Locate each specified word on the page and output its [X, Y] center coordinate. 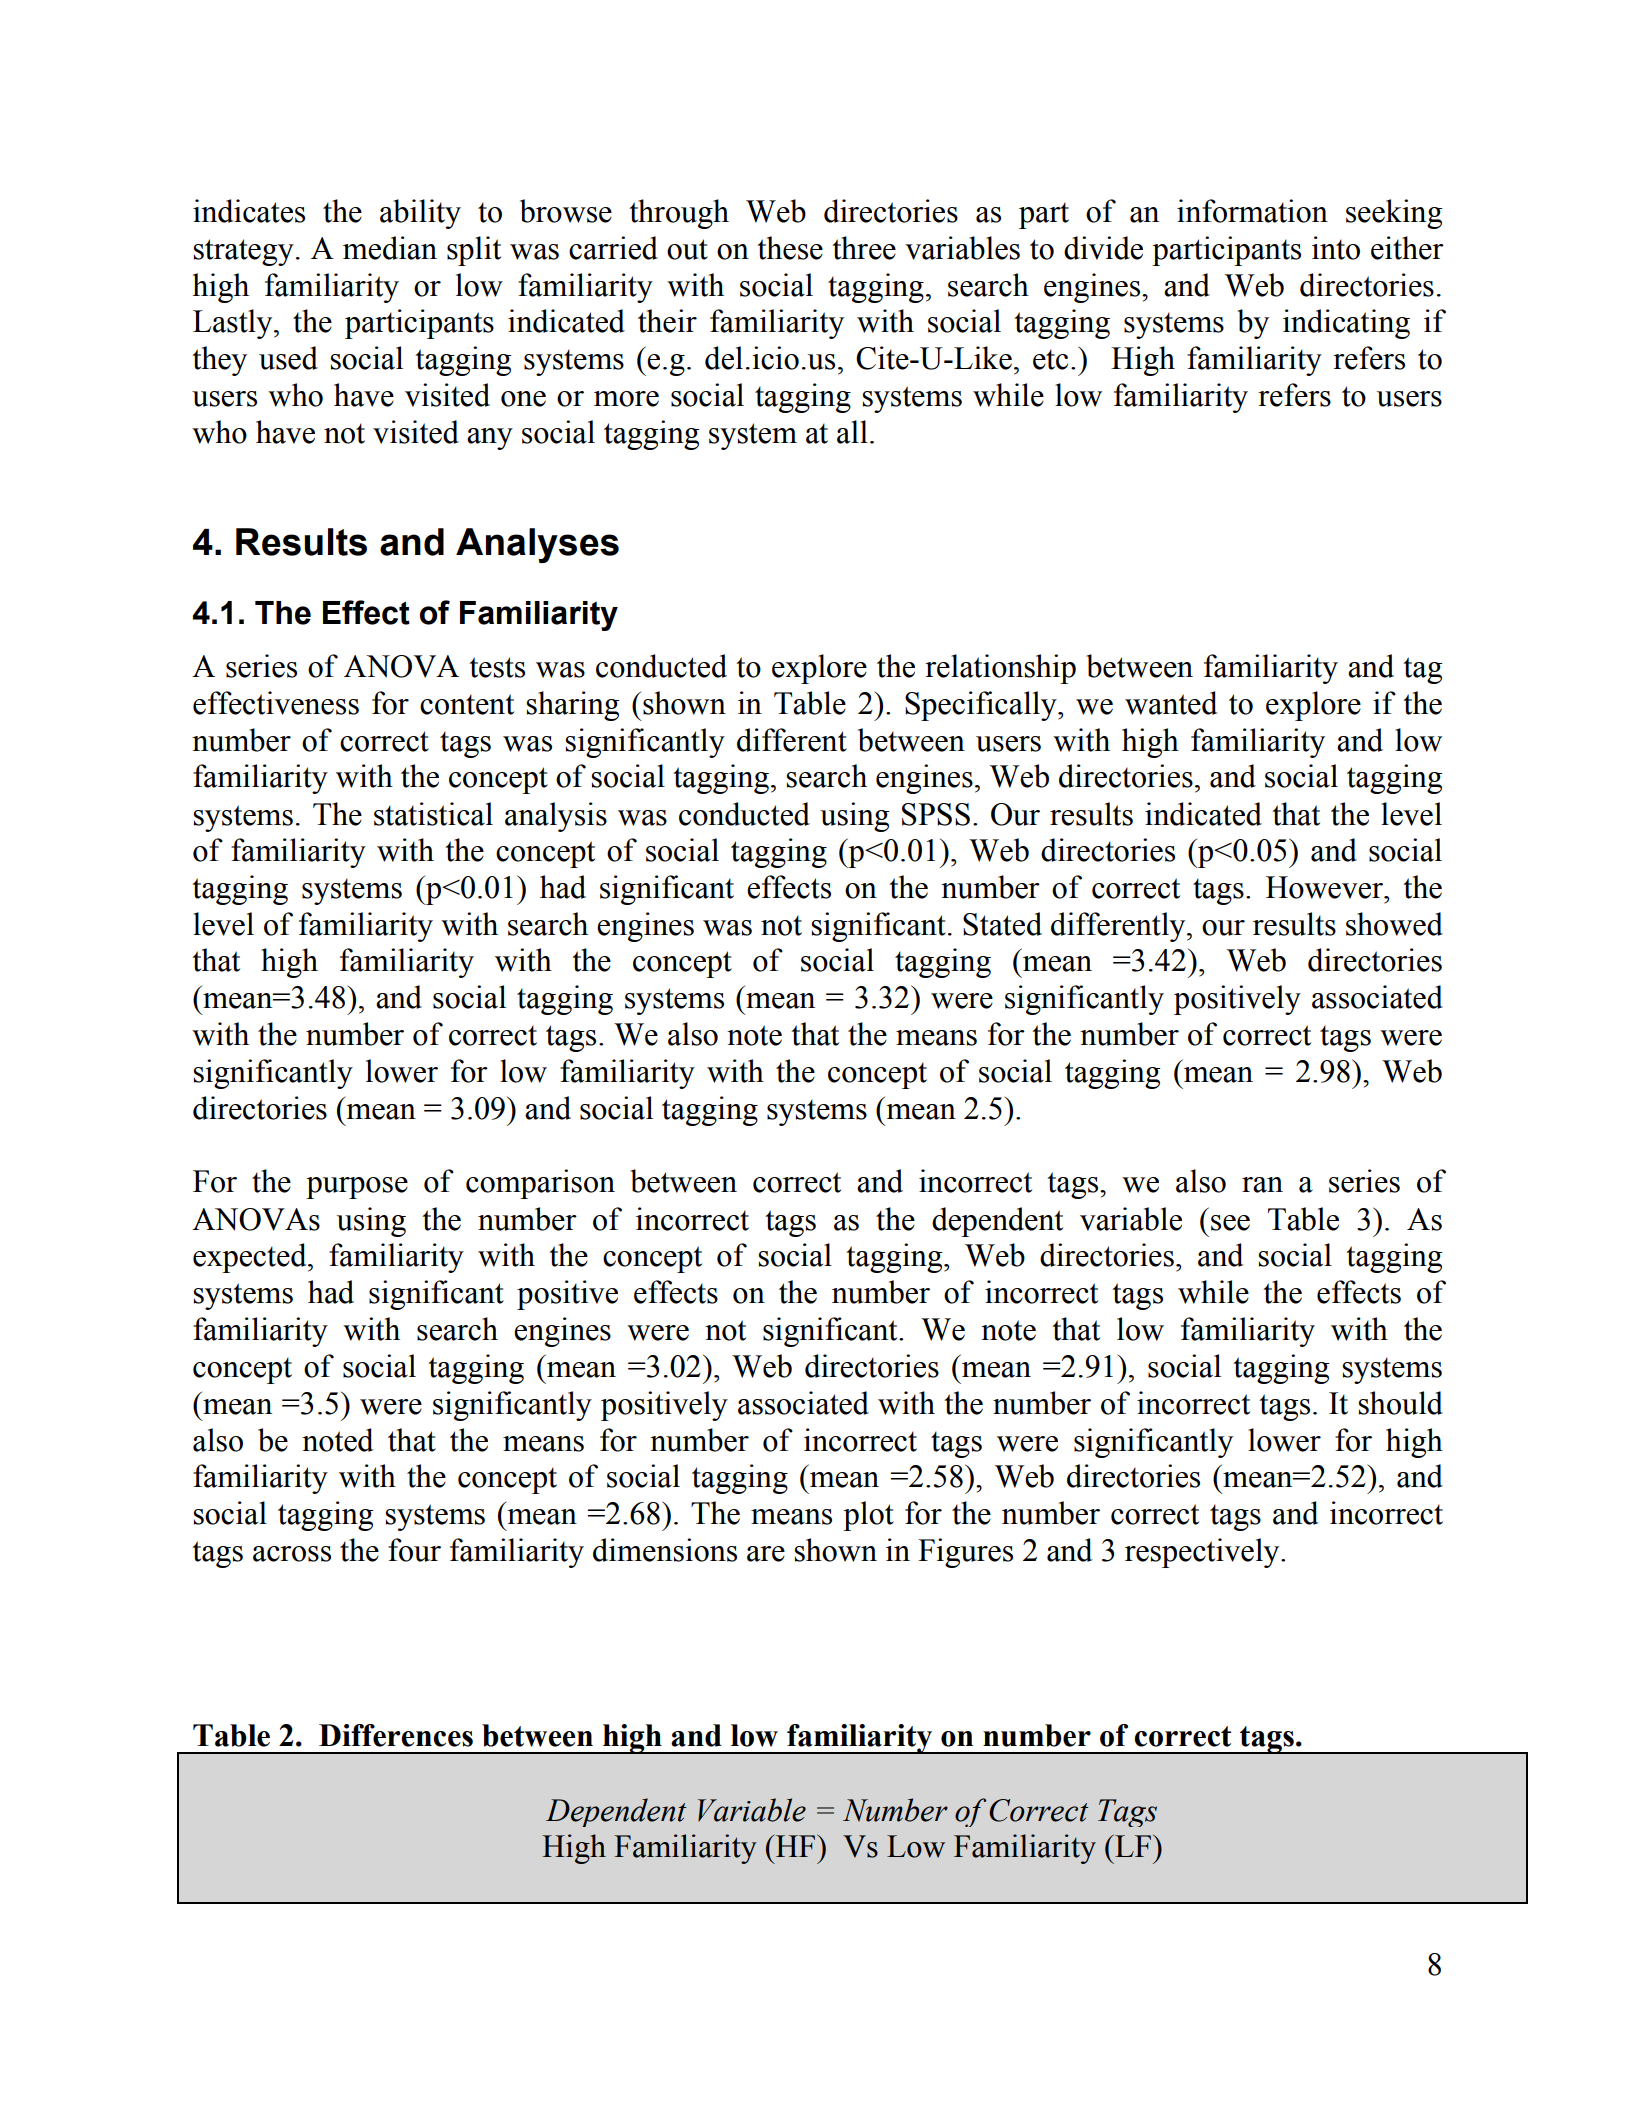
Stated [1002, 924]
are [766, 1554]
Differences [396, 1735]
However [1325, 887]
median [390, 248]
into [1336, 248]
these [790, 248]
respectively [1203, 1553]
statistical [433, 814]
